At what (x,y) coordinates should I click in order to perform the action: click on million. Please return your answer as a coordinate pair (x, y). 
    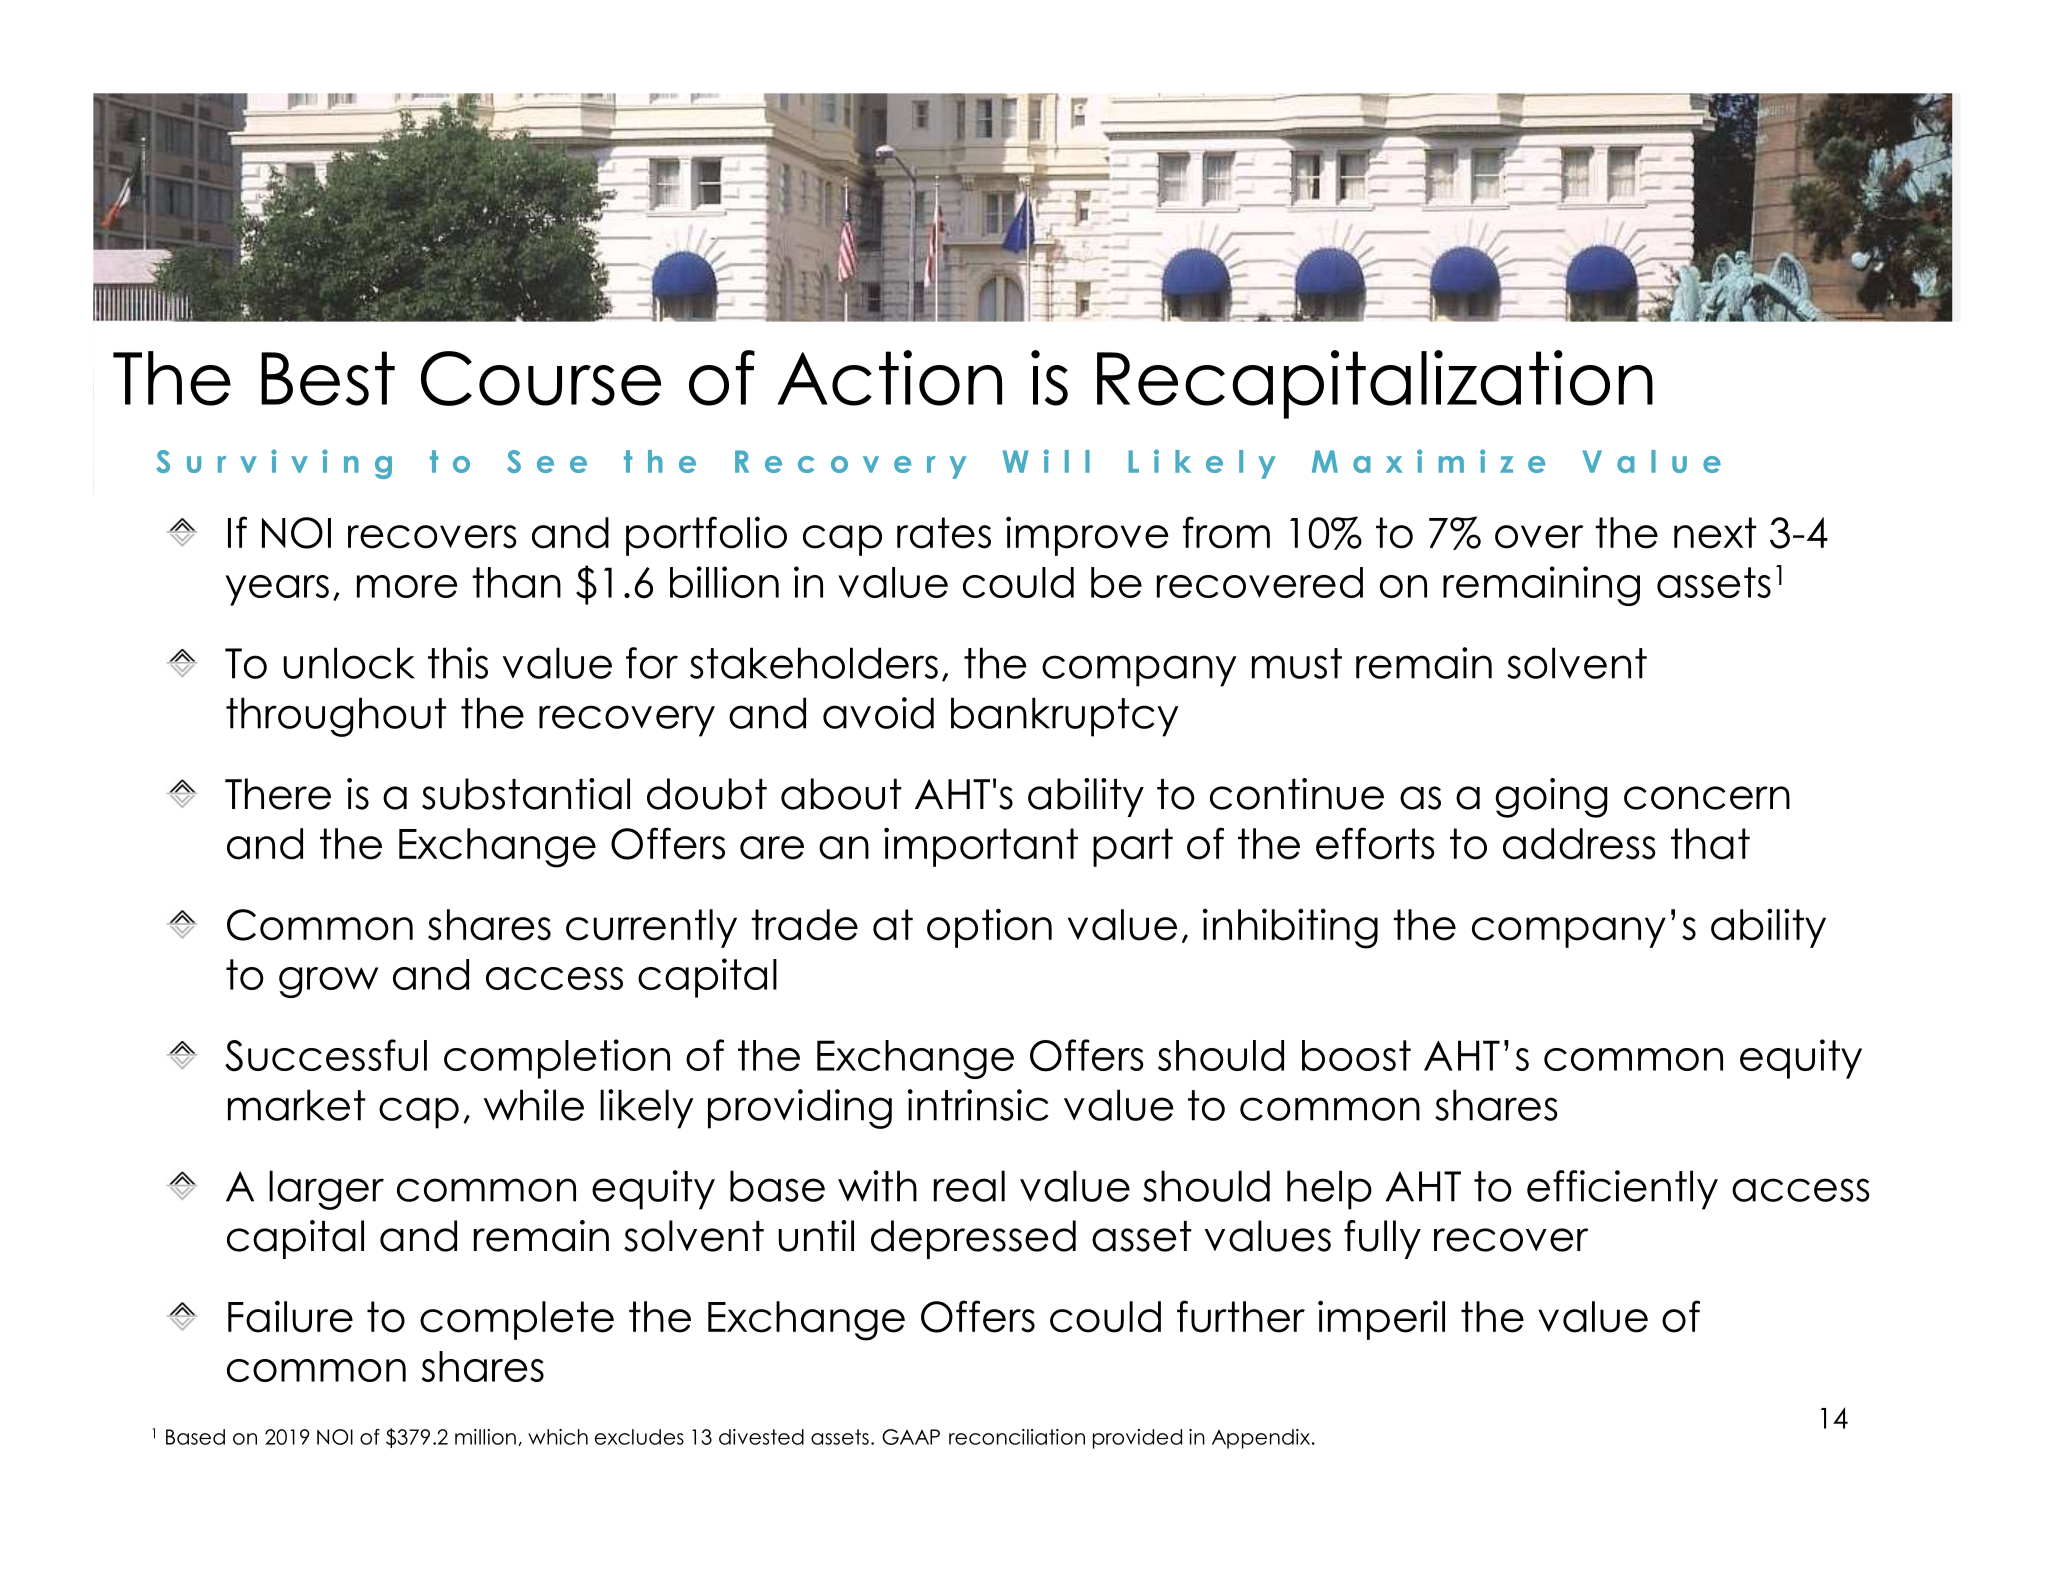
    Looking at the image, I should click on (485, 1437).
